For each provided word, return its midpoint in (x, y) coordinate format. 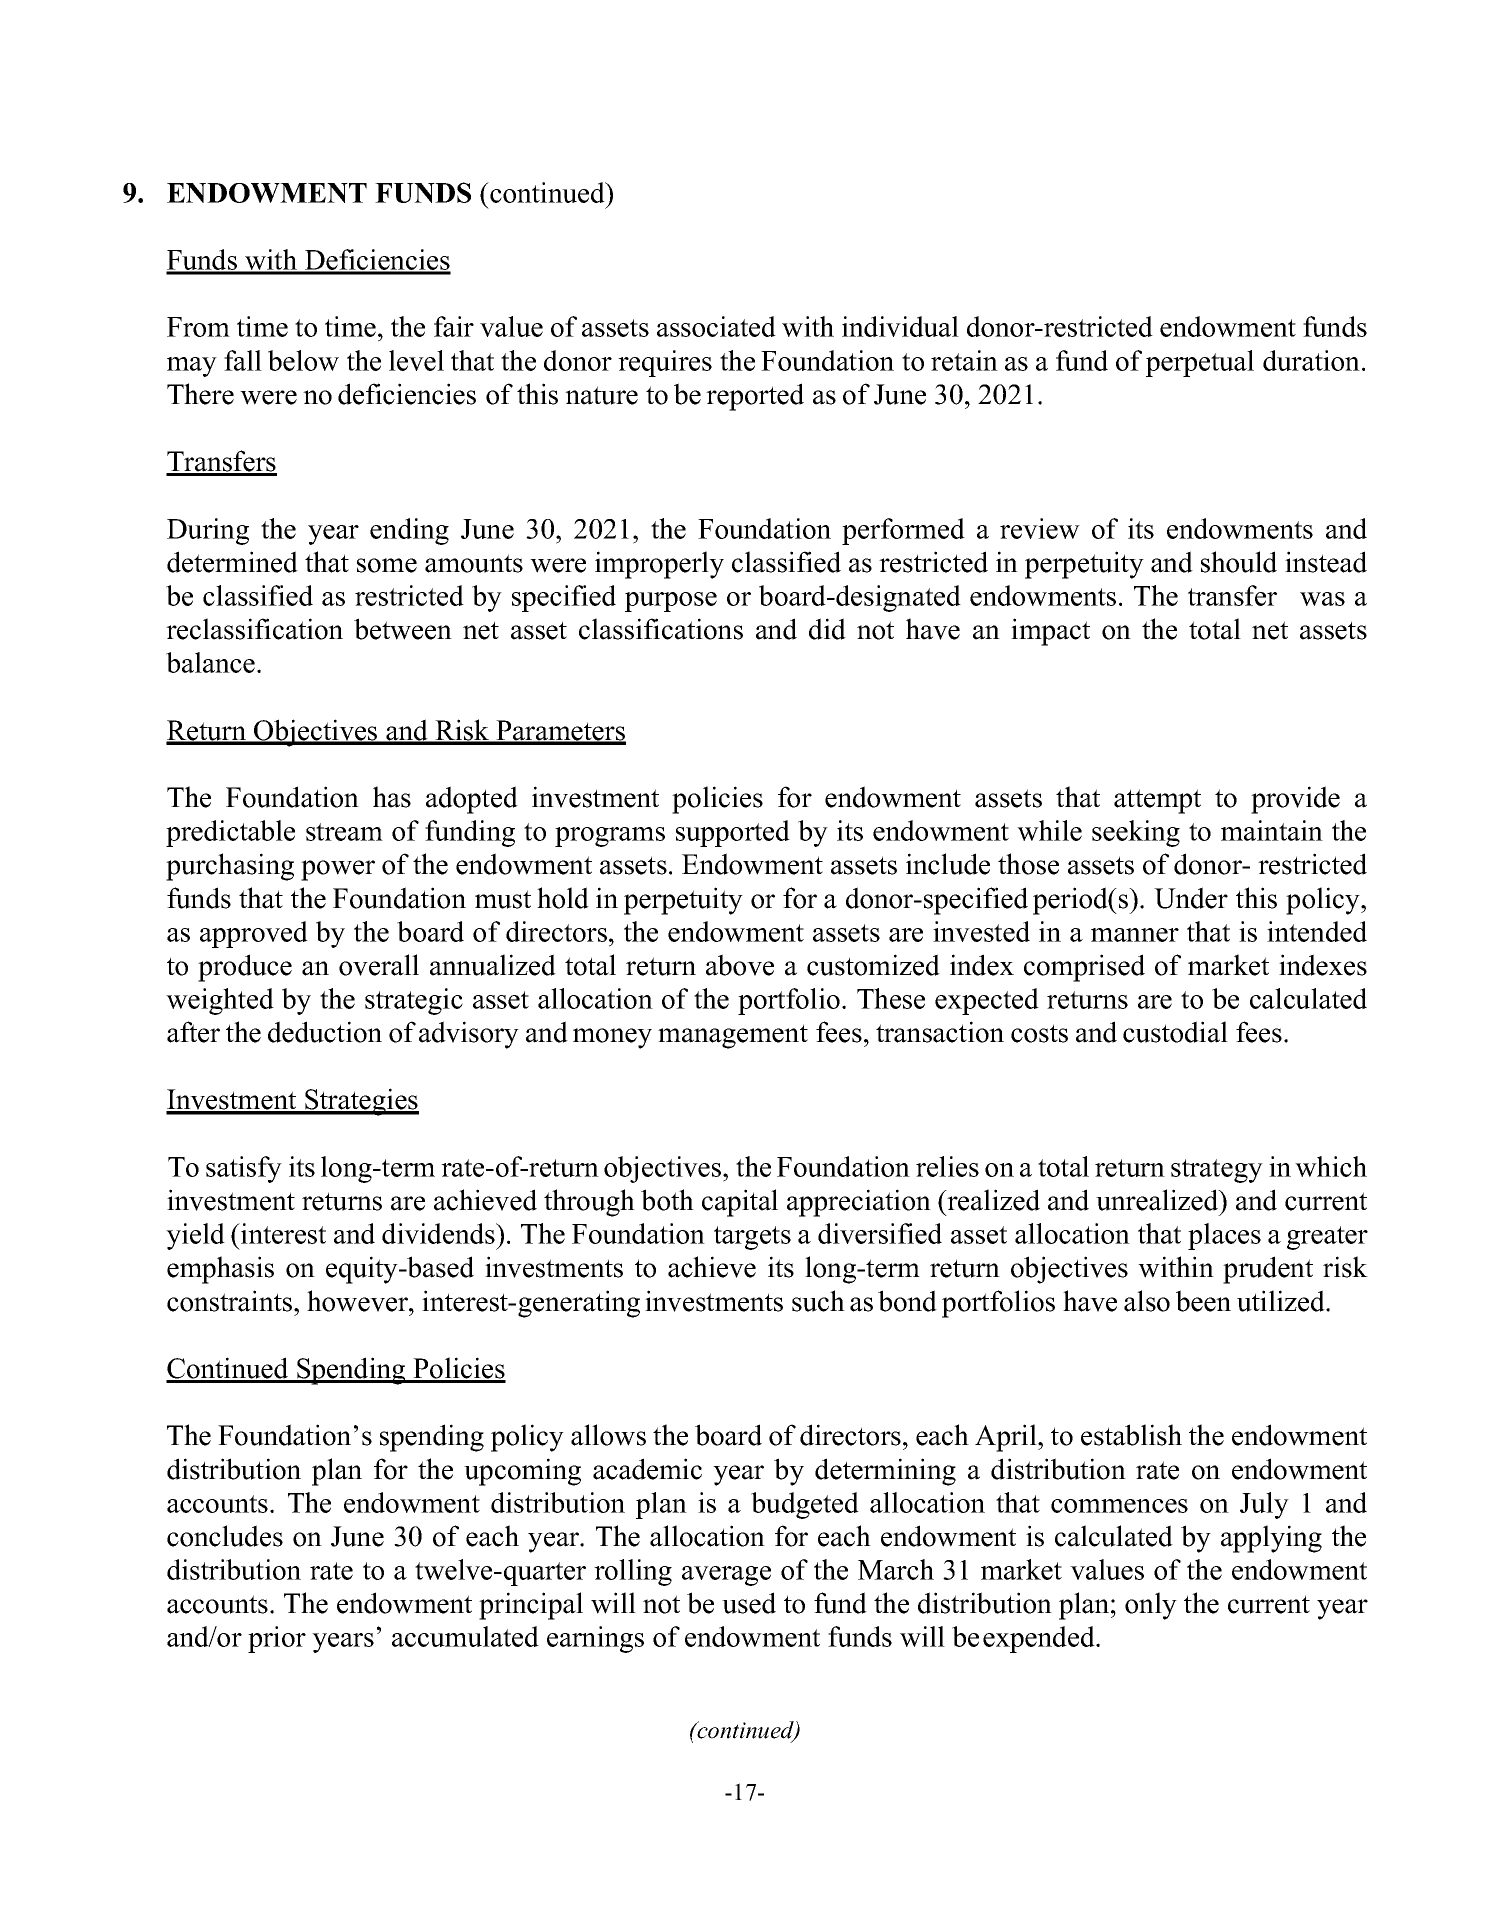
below (303, 360)
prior (277, 1639)
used (749, 1603)
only (1151, 1606)
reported (755, 397)
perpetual (1200, 363)
